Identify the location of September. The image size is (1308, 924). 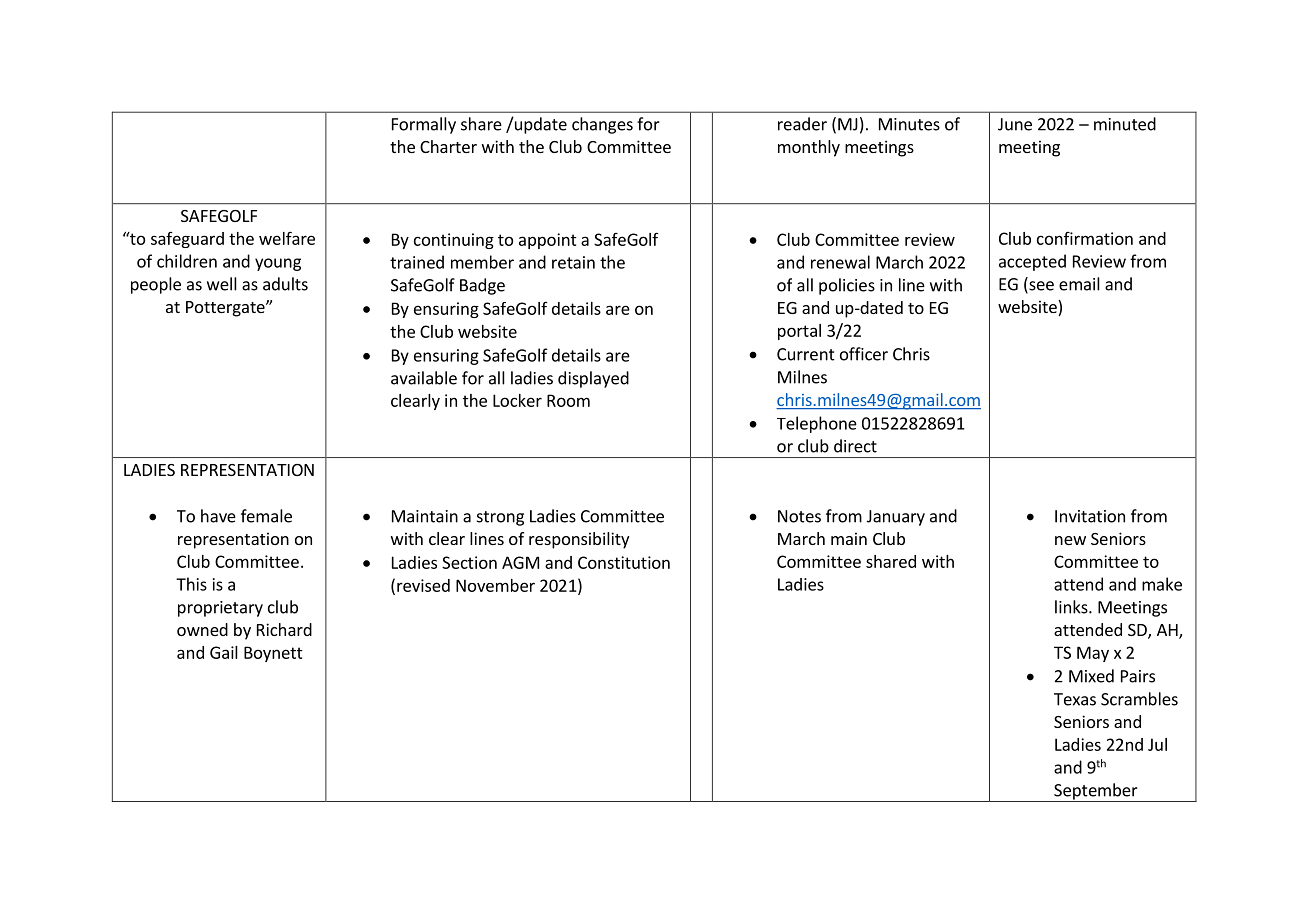
(1096, 792).
